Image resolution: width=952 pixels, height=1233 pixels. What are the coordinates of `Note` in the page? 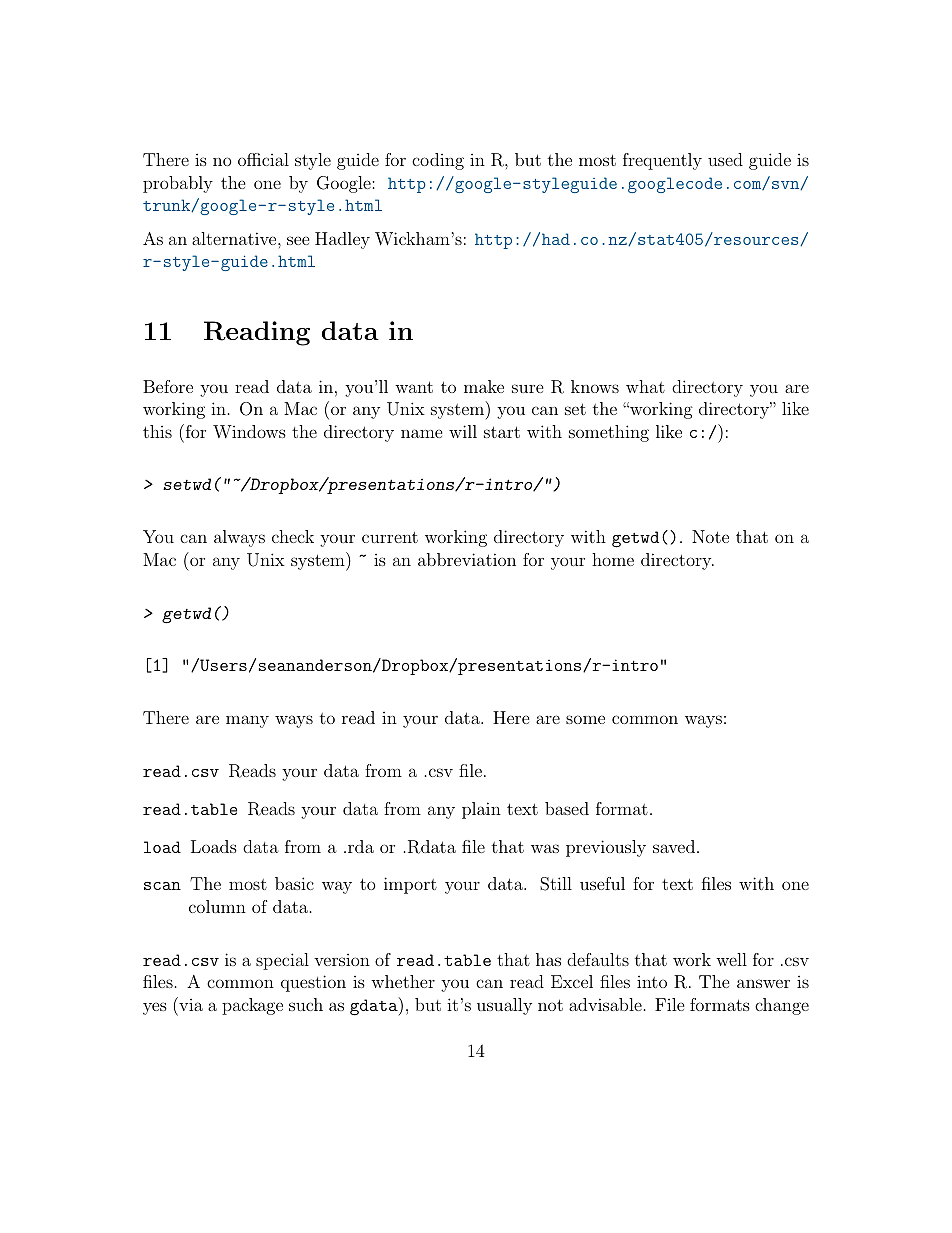 It's located at (710, 536).
